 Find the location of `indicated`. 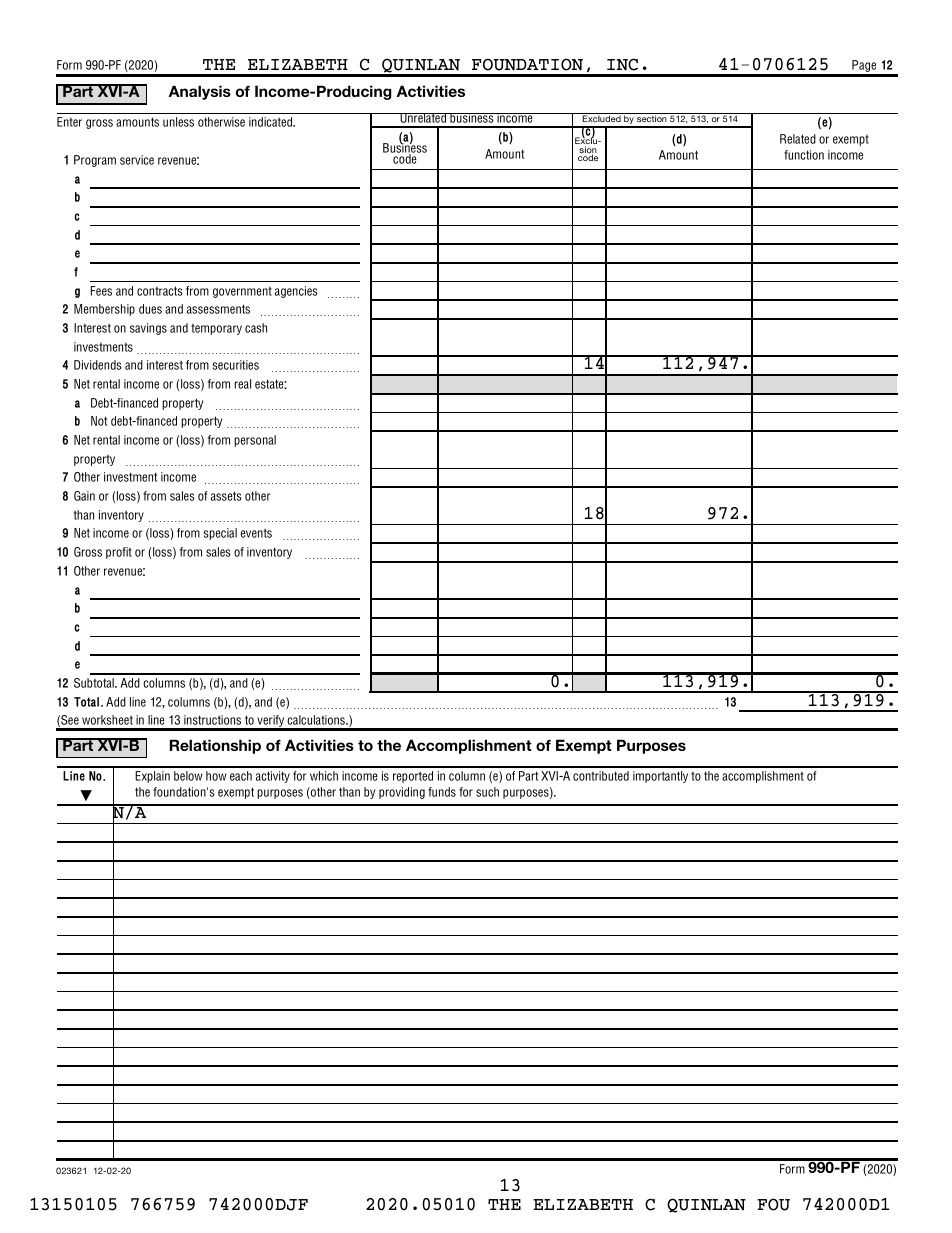

indicated is located at coordinates (272, 122).
